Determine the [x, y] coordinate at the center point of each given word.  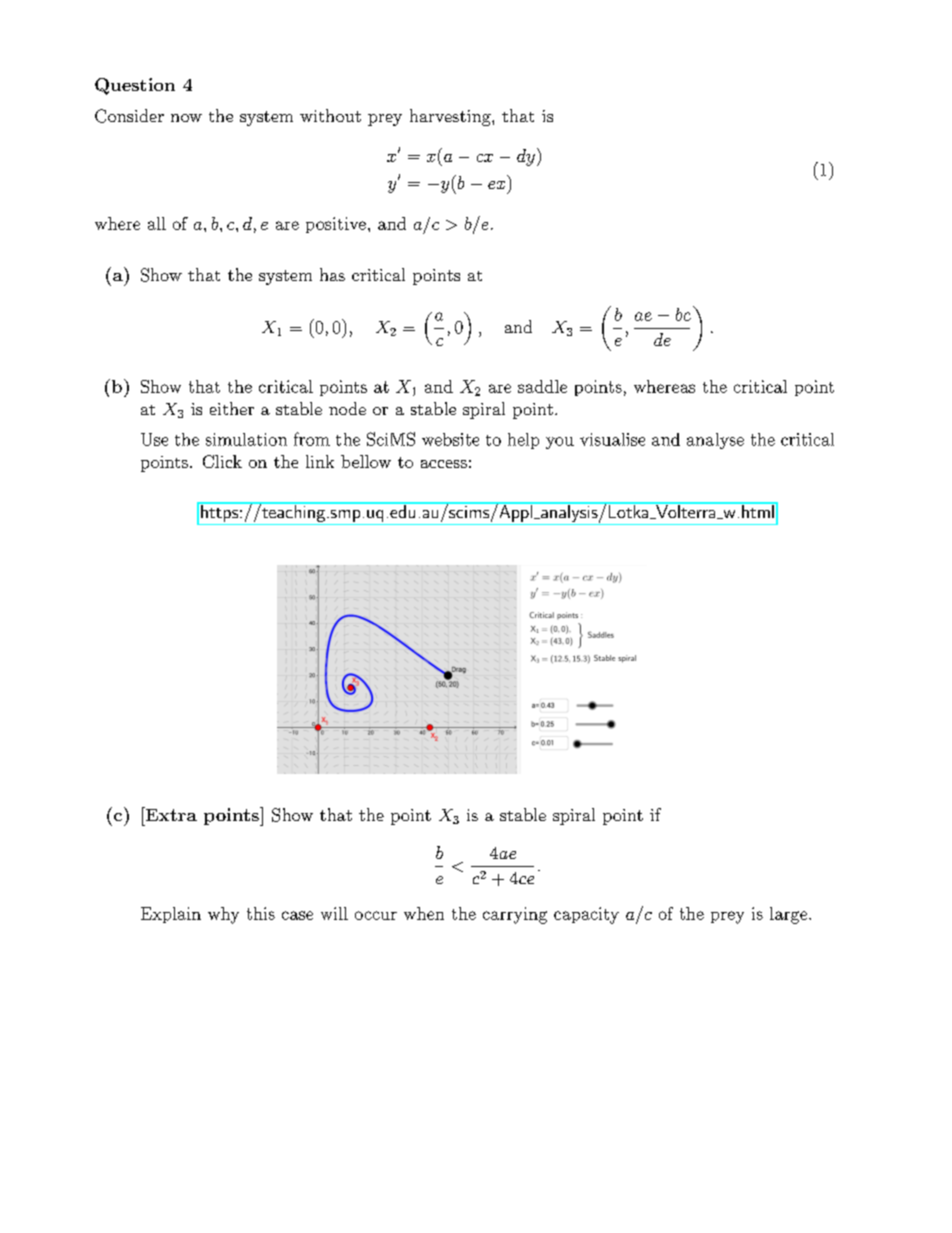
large [790, 915]
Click [222, 461]
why [223, 915]
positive [336, 225]
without [330, 115]
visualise [612, 439]
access [444, 464]
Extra [170, 814]
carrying [515, 915]
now [186, 118]
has [332, 274]
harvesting [451, 117]
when [424, 913]
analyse [715, 441]
